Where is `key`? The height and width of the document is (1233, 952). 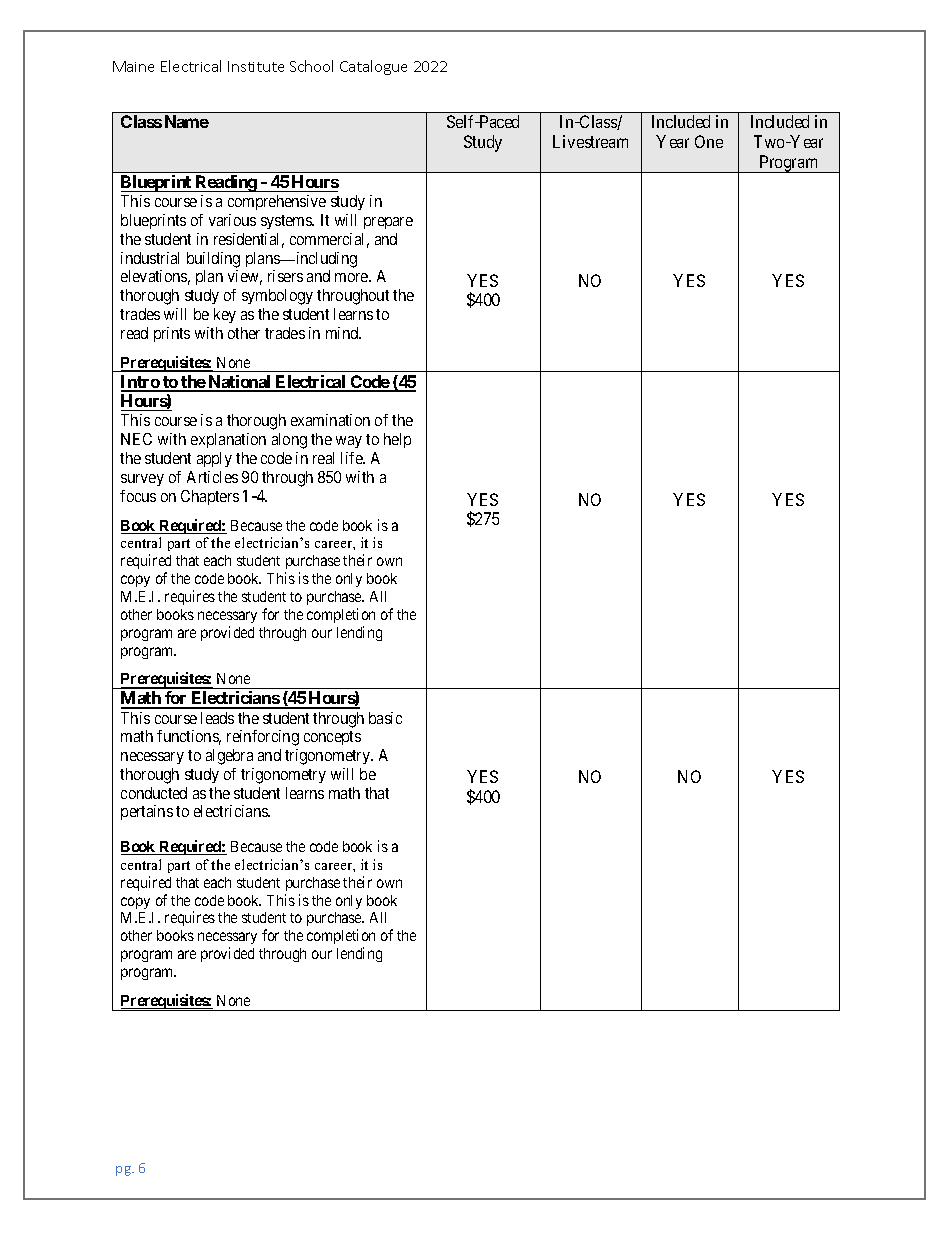
key is located at coordinates (225, 315).
